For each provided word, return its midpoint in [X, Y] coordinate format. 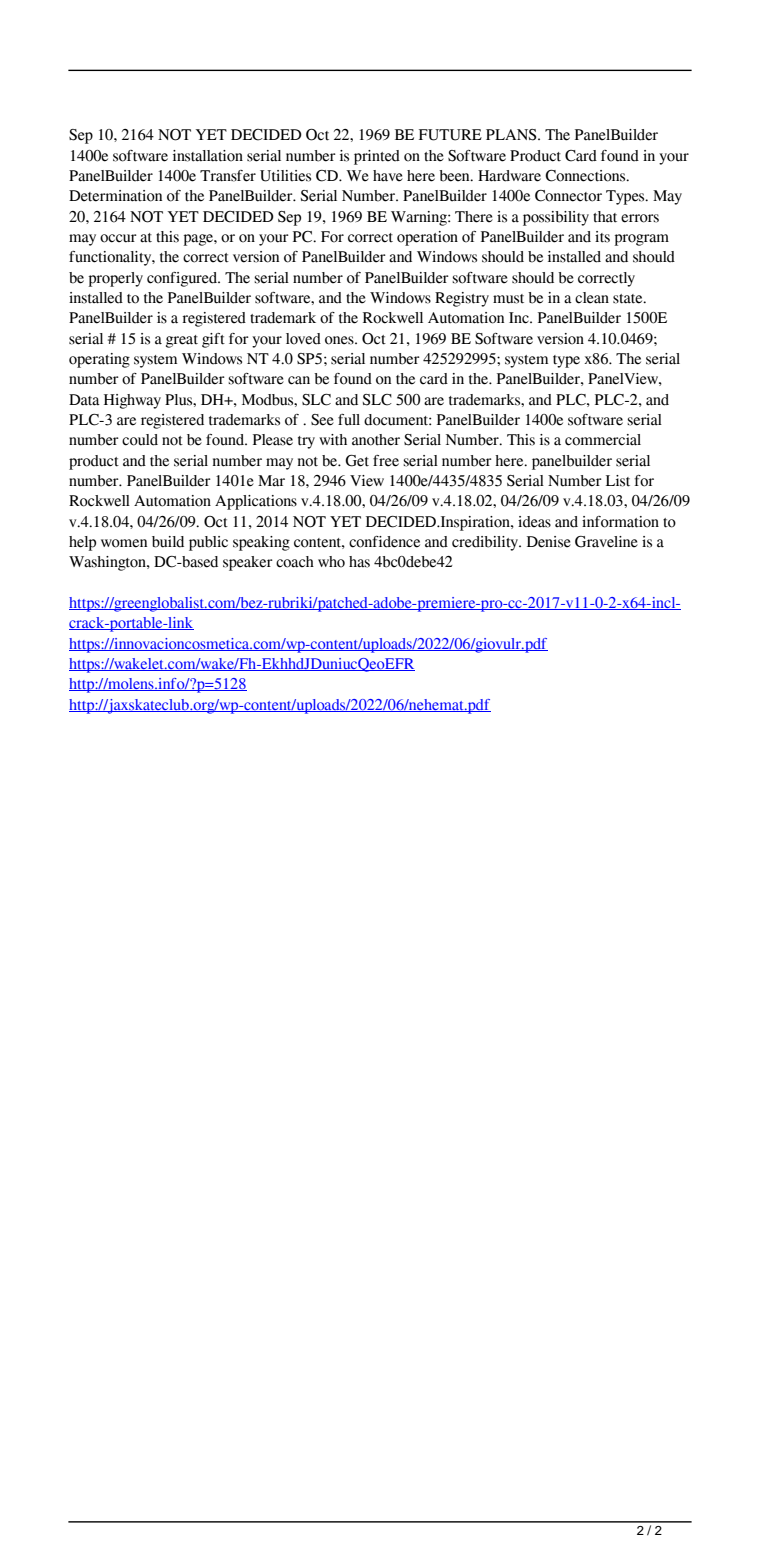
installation [208, 156]
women [124, 543]
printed [377, 157]
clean [592, 298]
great [182, 341]
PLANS [512, 135]
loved [303, 339]
